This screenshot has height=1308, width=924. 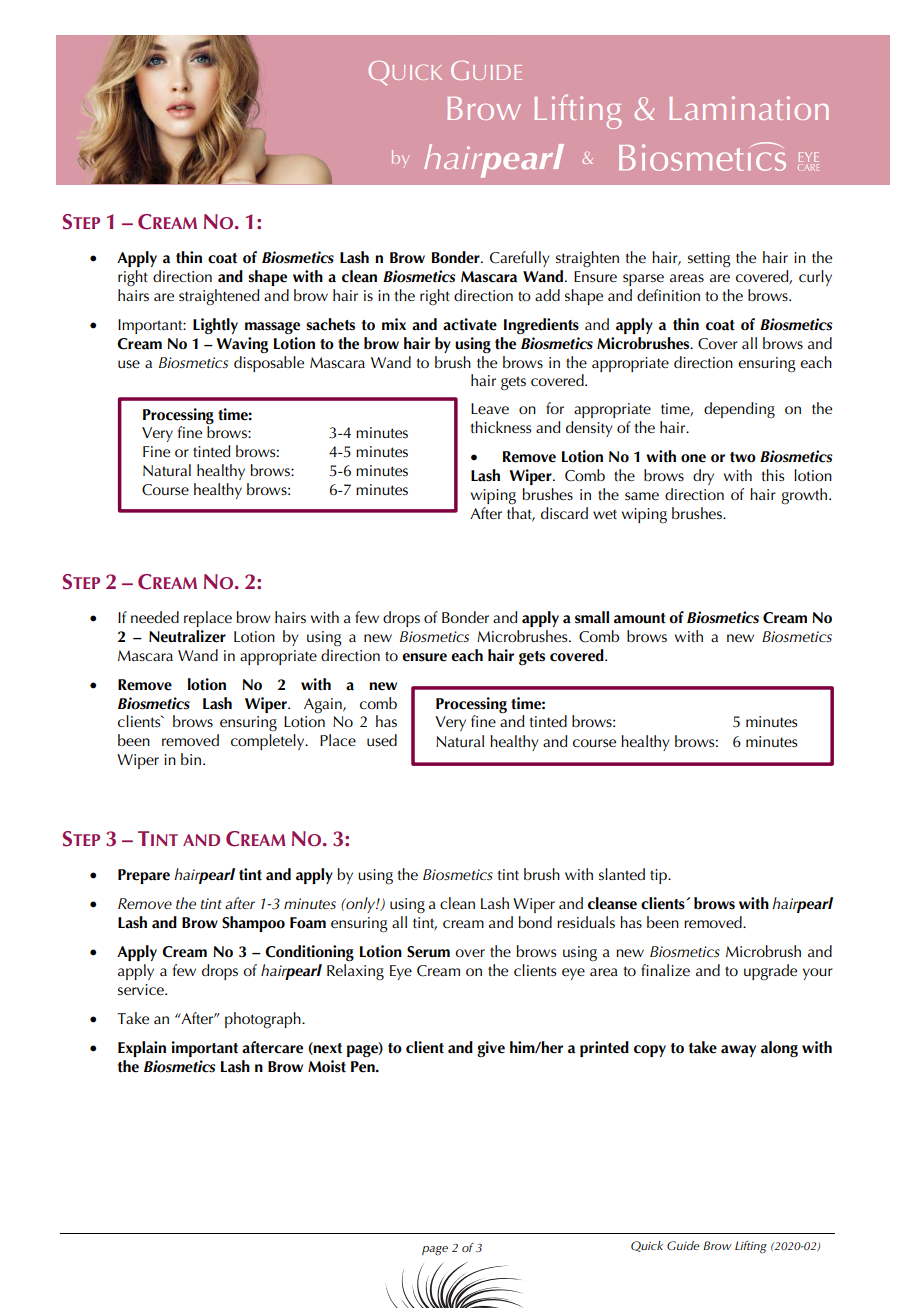 I want to click on Lamination, so click(x=749, y=108).
